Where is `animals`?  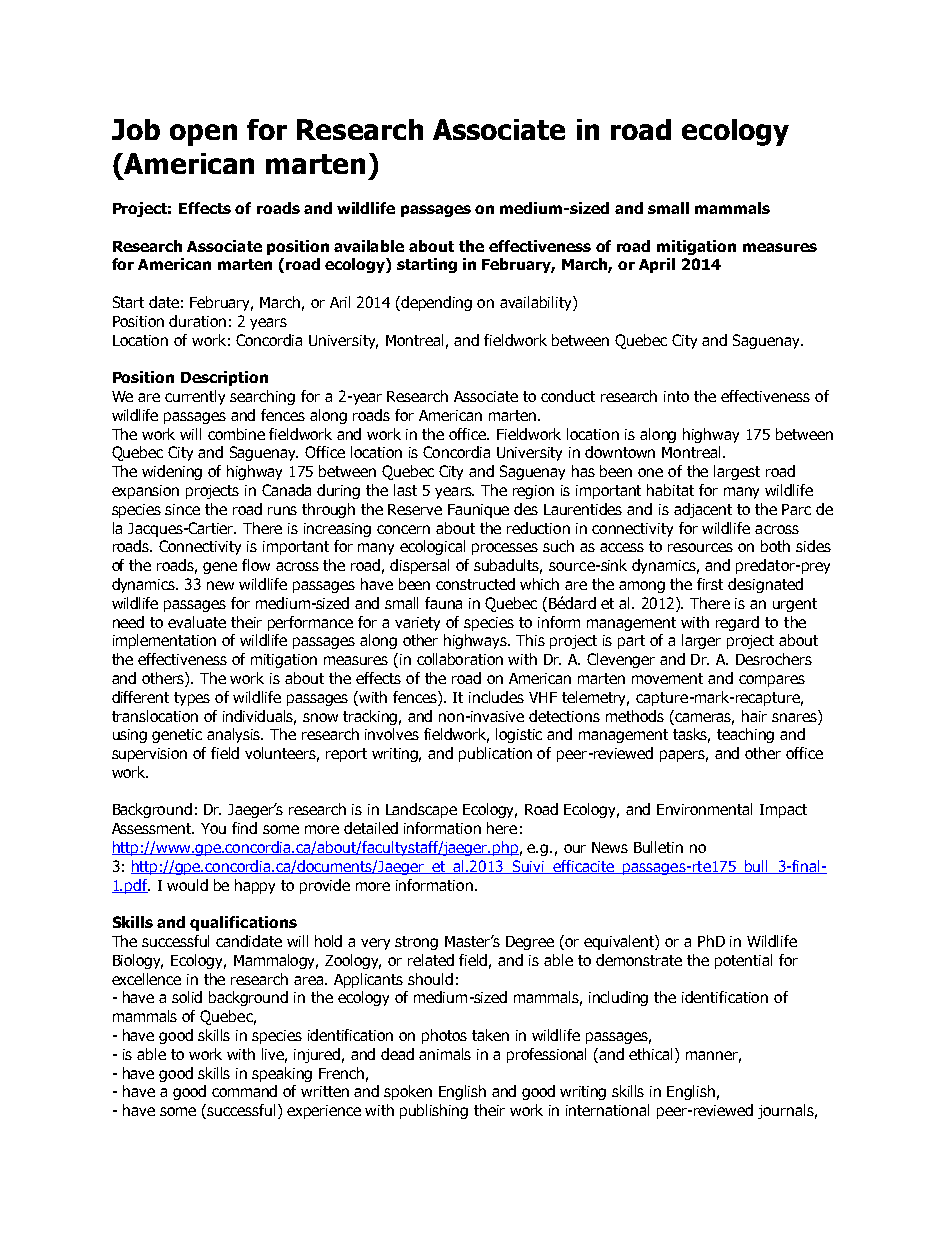 animals is located at coordinates (445, 1054).
